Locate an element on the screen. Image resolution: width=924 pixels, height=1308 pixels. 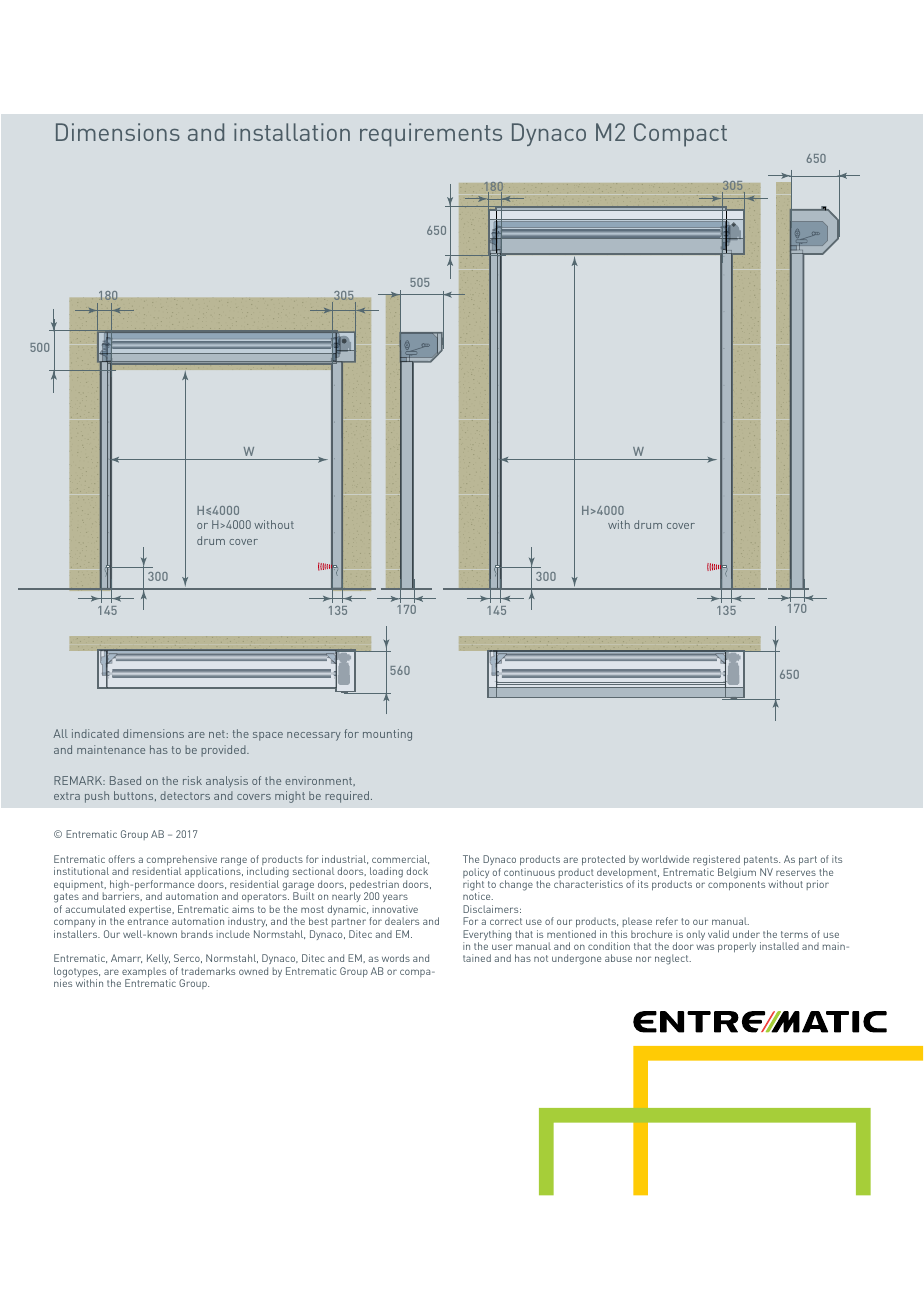
requirements is located at coordinates (431, 135).
